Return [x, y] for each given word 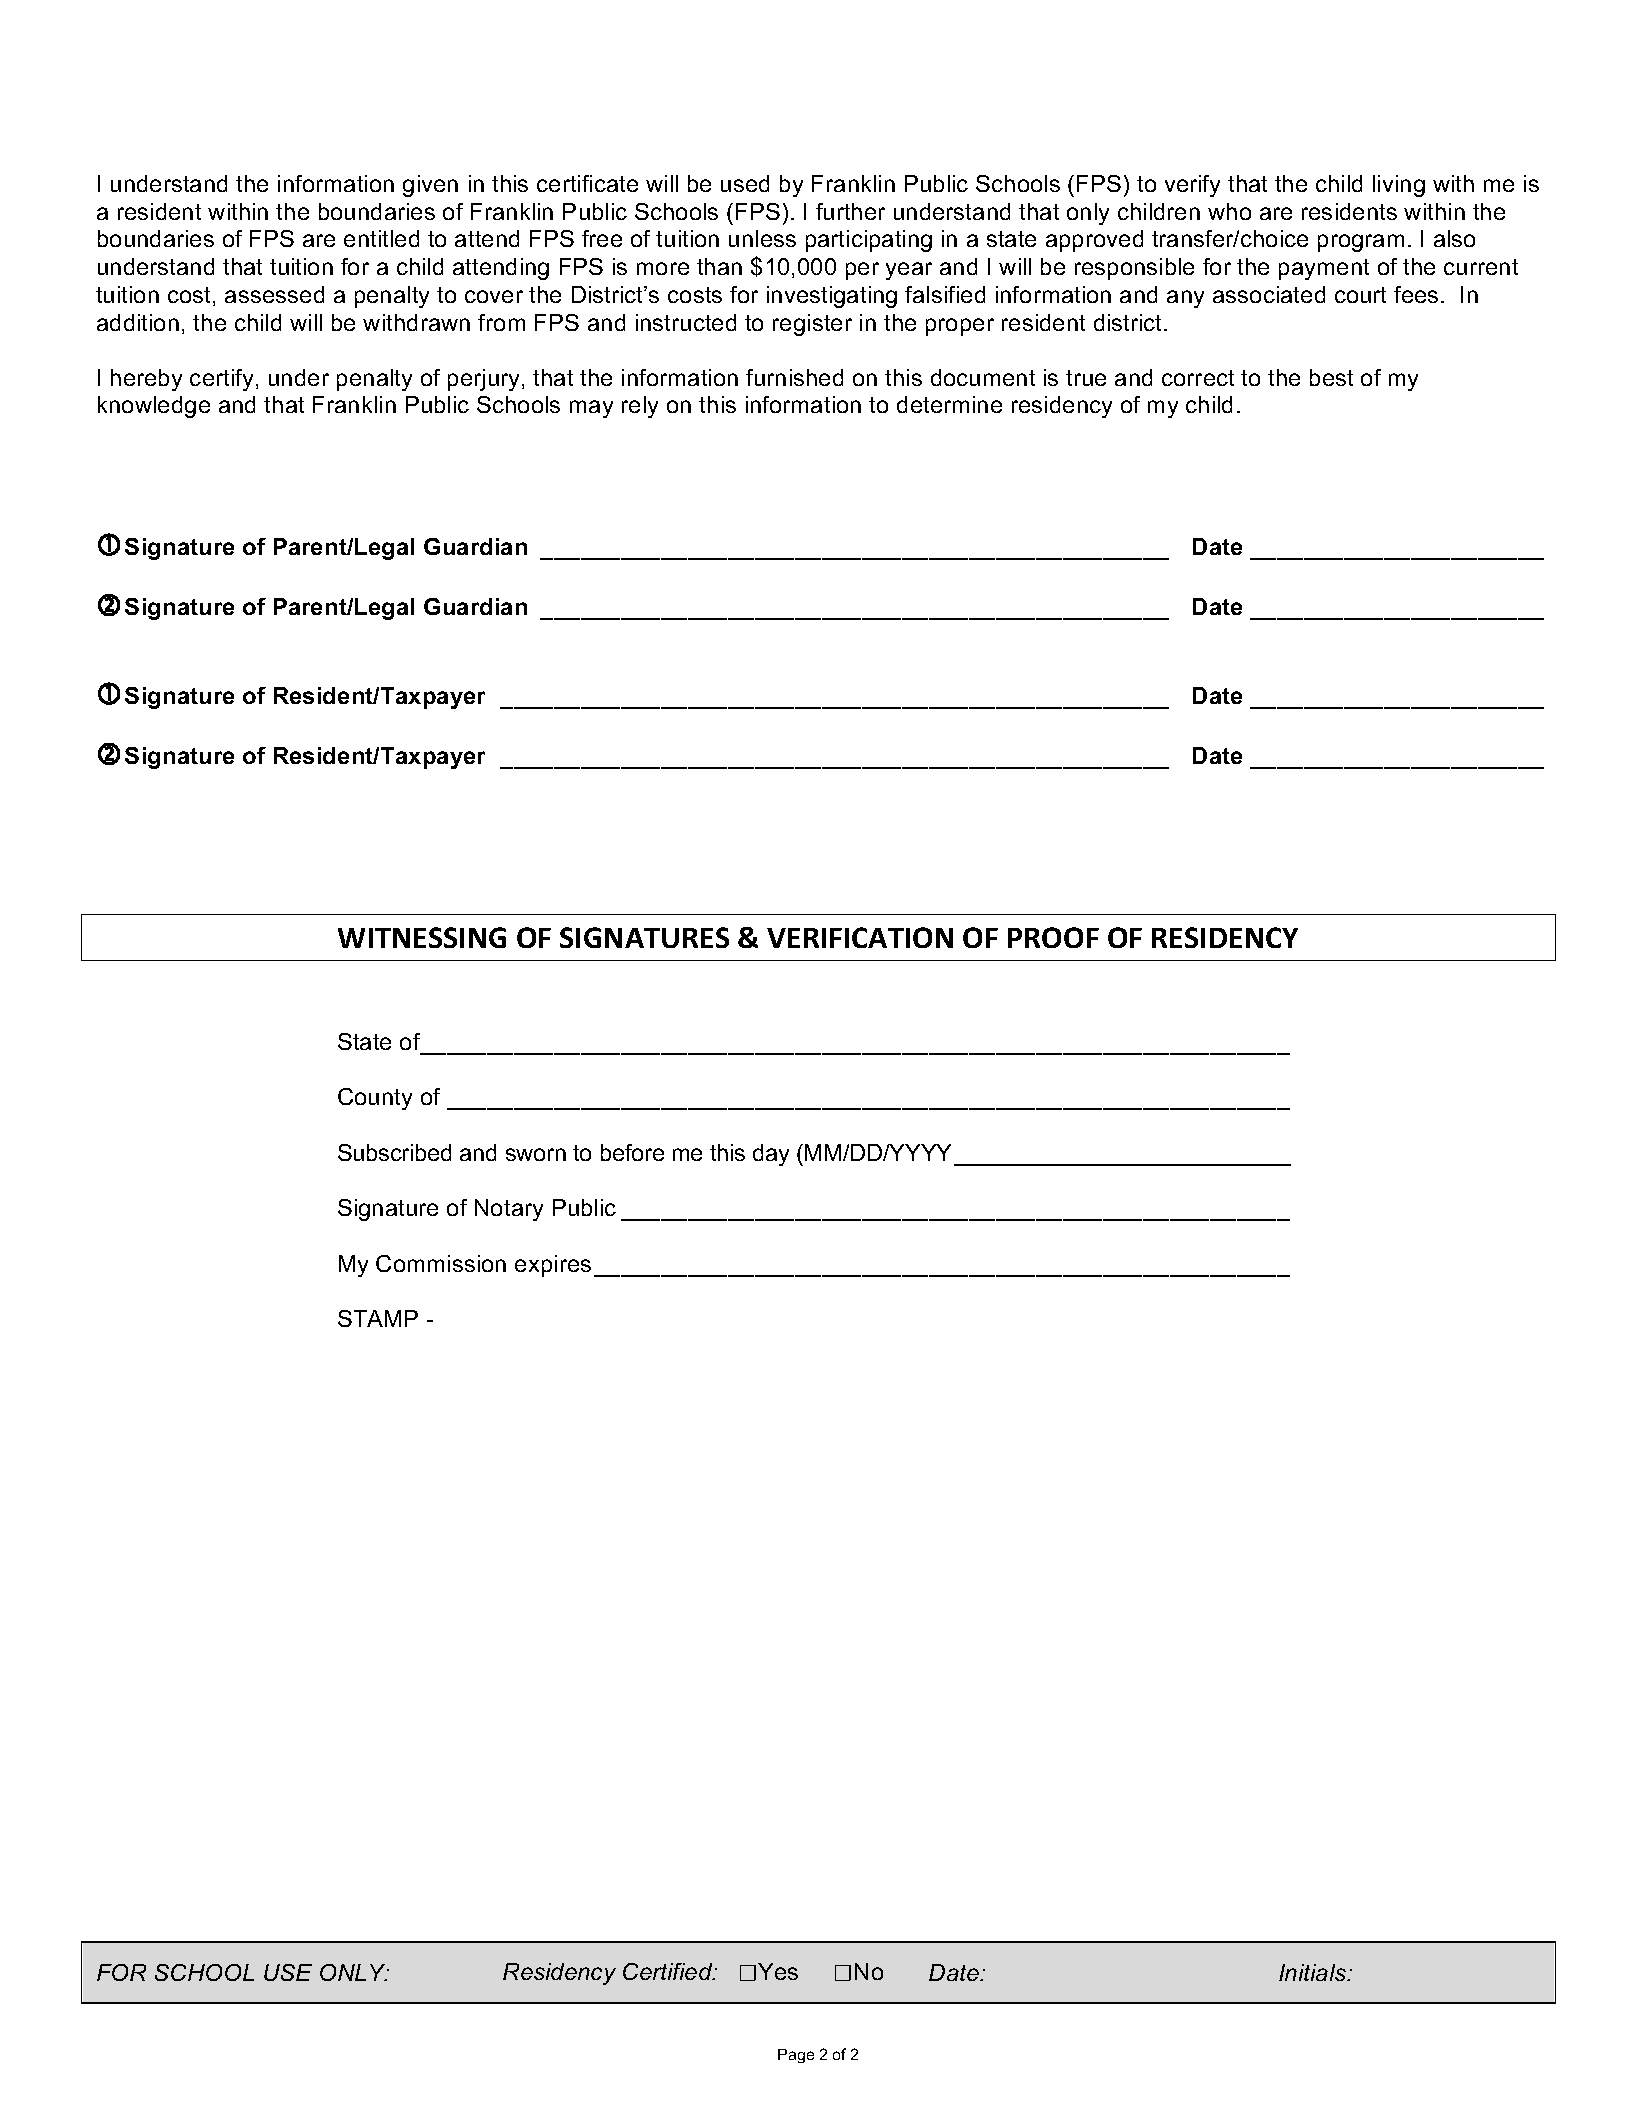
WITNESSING [422, 937]
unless [762, 238]
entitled [381, 238]
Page [796, 2056]
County [375, 1099]
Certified [669, 1971]
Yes [778, 1971]
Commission [441, 1263]
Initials [1314, 1972]
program [1361, 243]
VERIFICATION [860, 937]
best [1331, 377]
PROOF [1053, 937]
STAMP [378, 1318]
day [771, 1155]
